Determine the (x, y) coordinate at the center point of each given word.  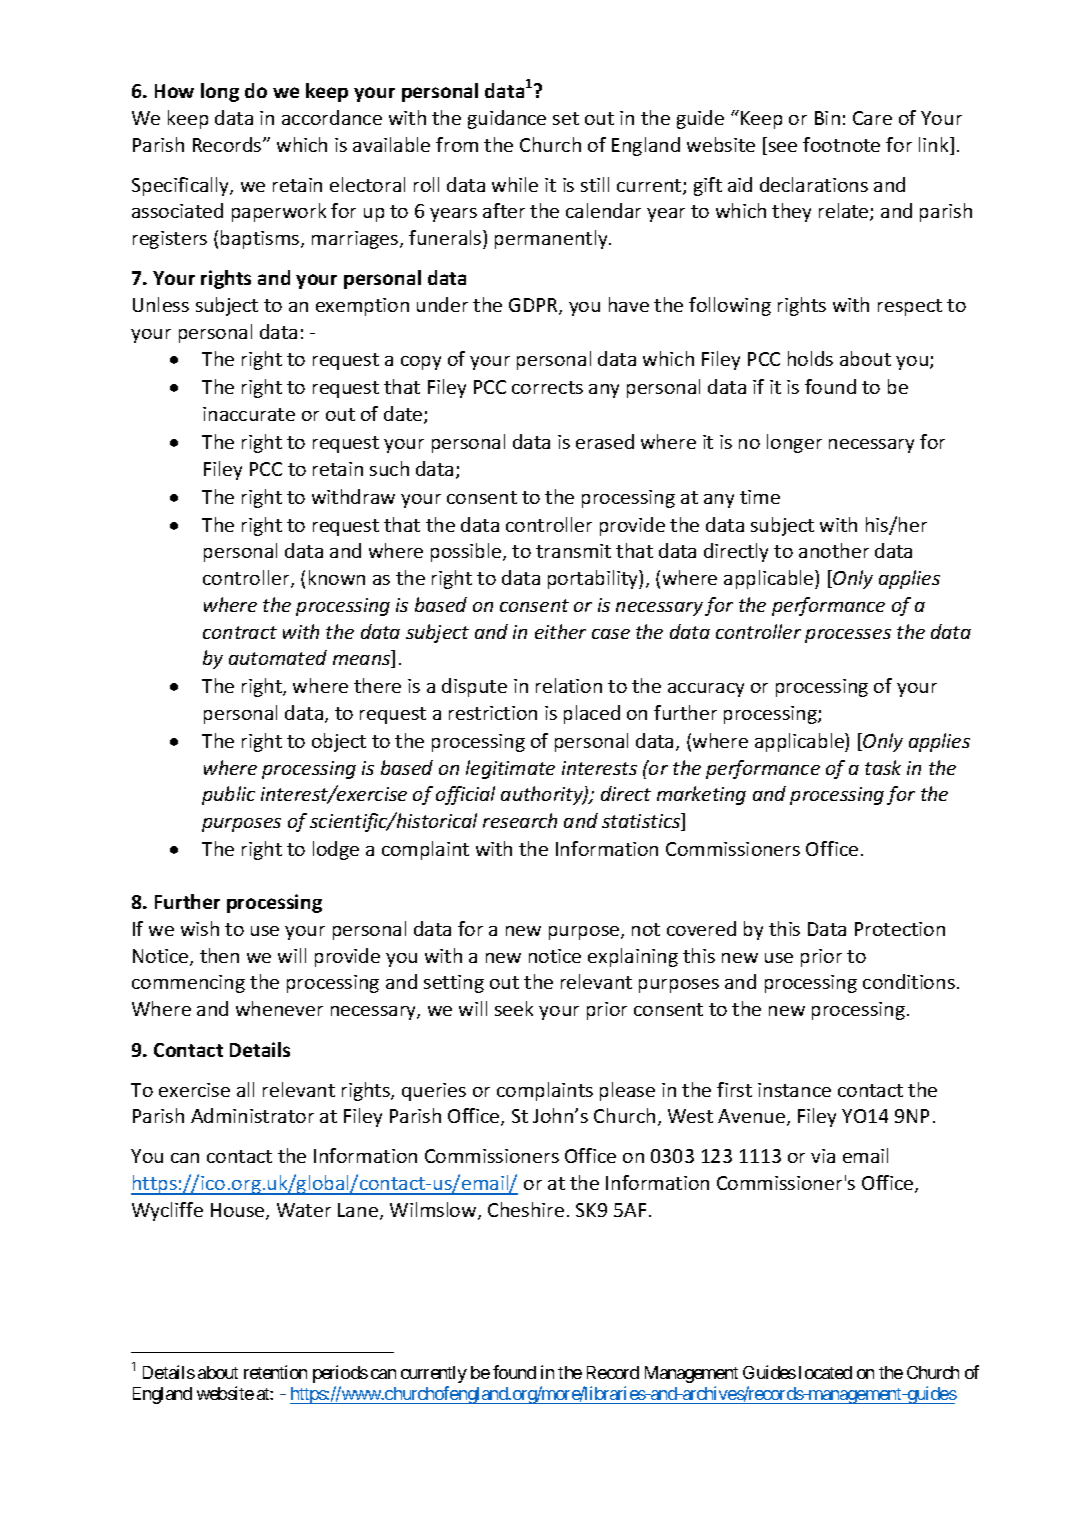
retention (275, 1372)
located (825, 1372)
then (219, 955)
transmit (573, 551)
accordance (332, 117)
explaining (633, 957)
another (834, 550)
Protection (900, 929)
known (337, 577)
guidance (507, 119)
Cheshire (526, 1209)
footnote (841, 144)
